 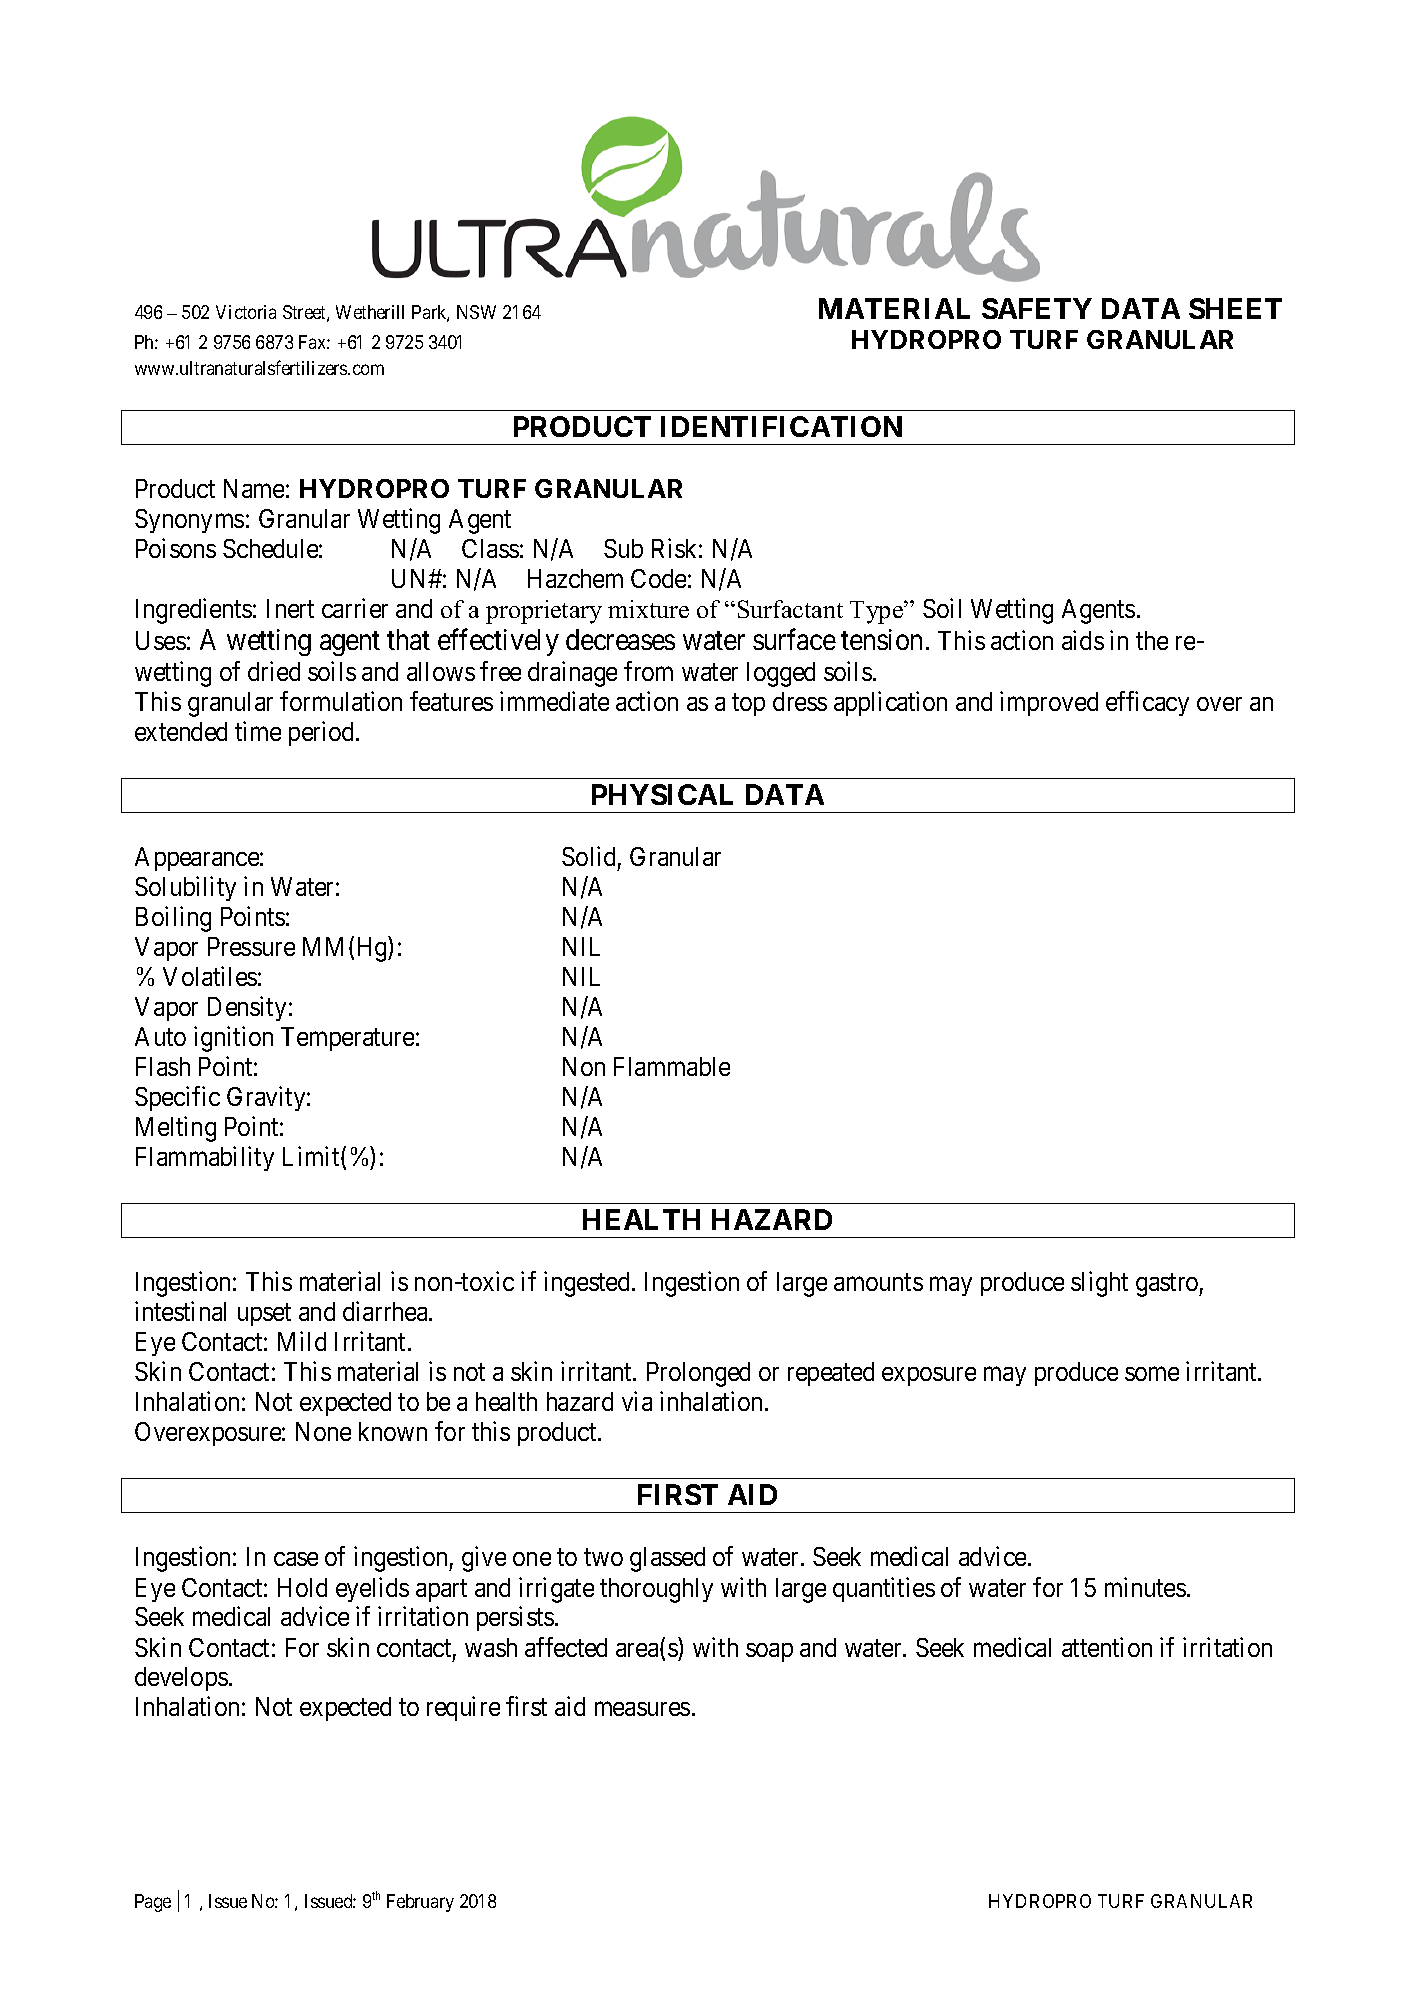 I want to click on Victoria, so click(x=246, y=312).
